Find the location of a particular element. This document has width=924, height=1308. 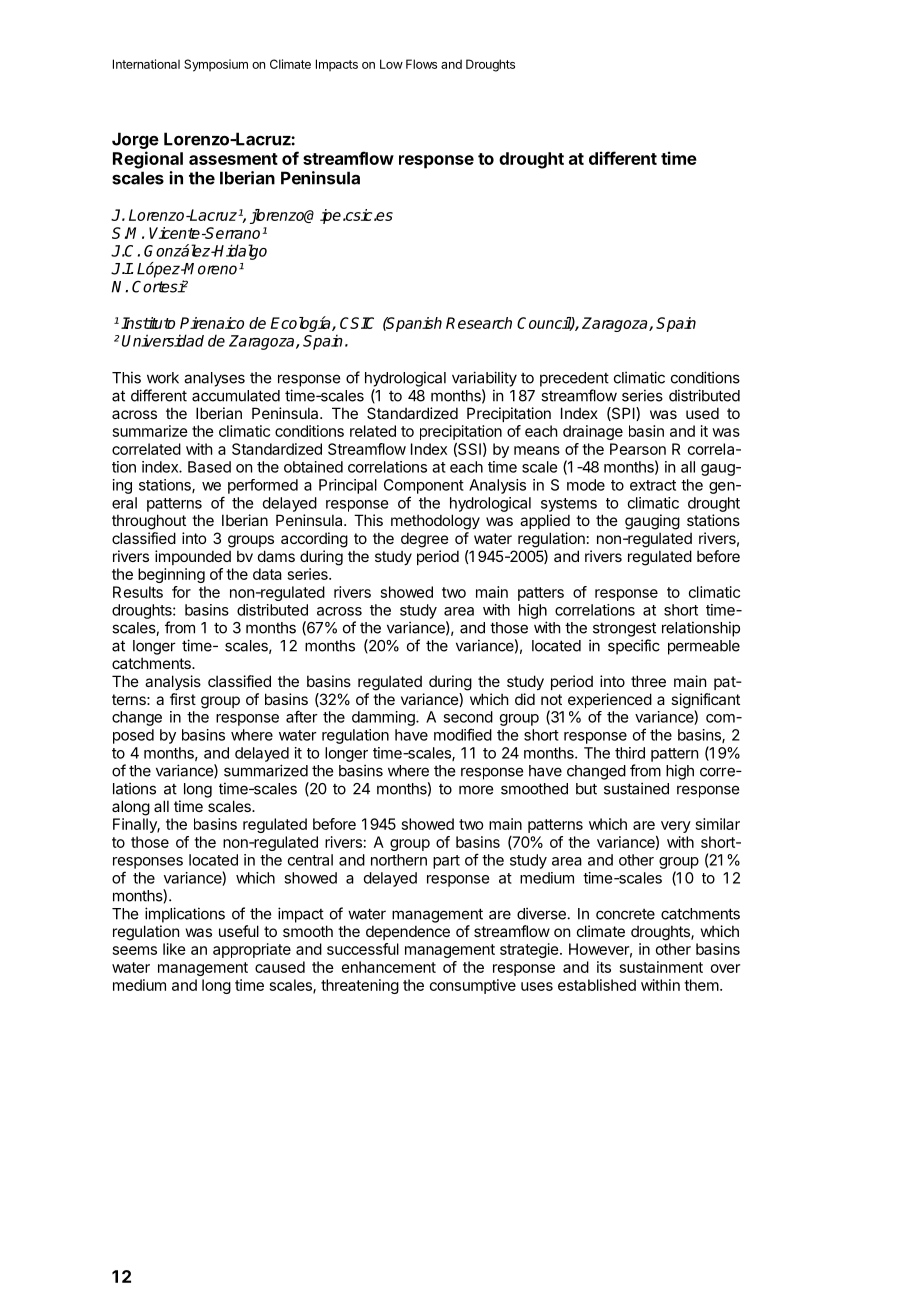

methodology is located at coordinates (435, 522).
